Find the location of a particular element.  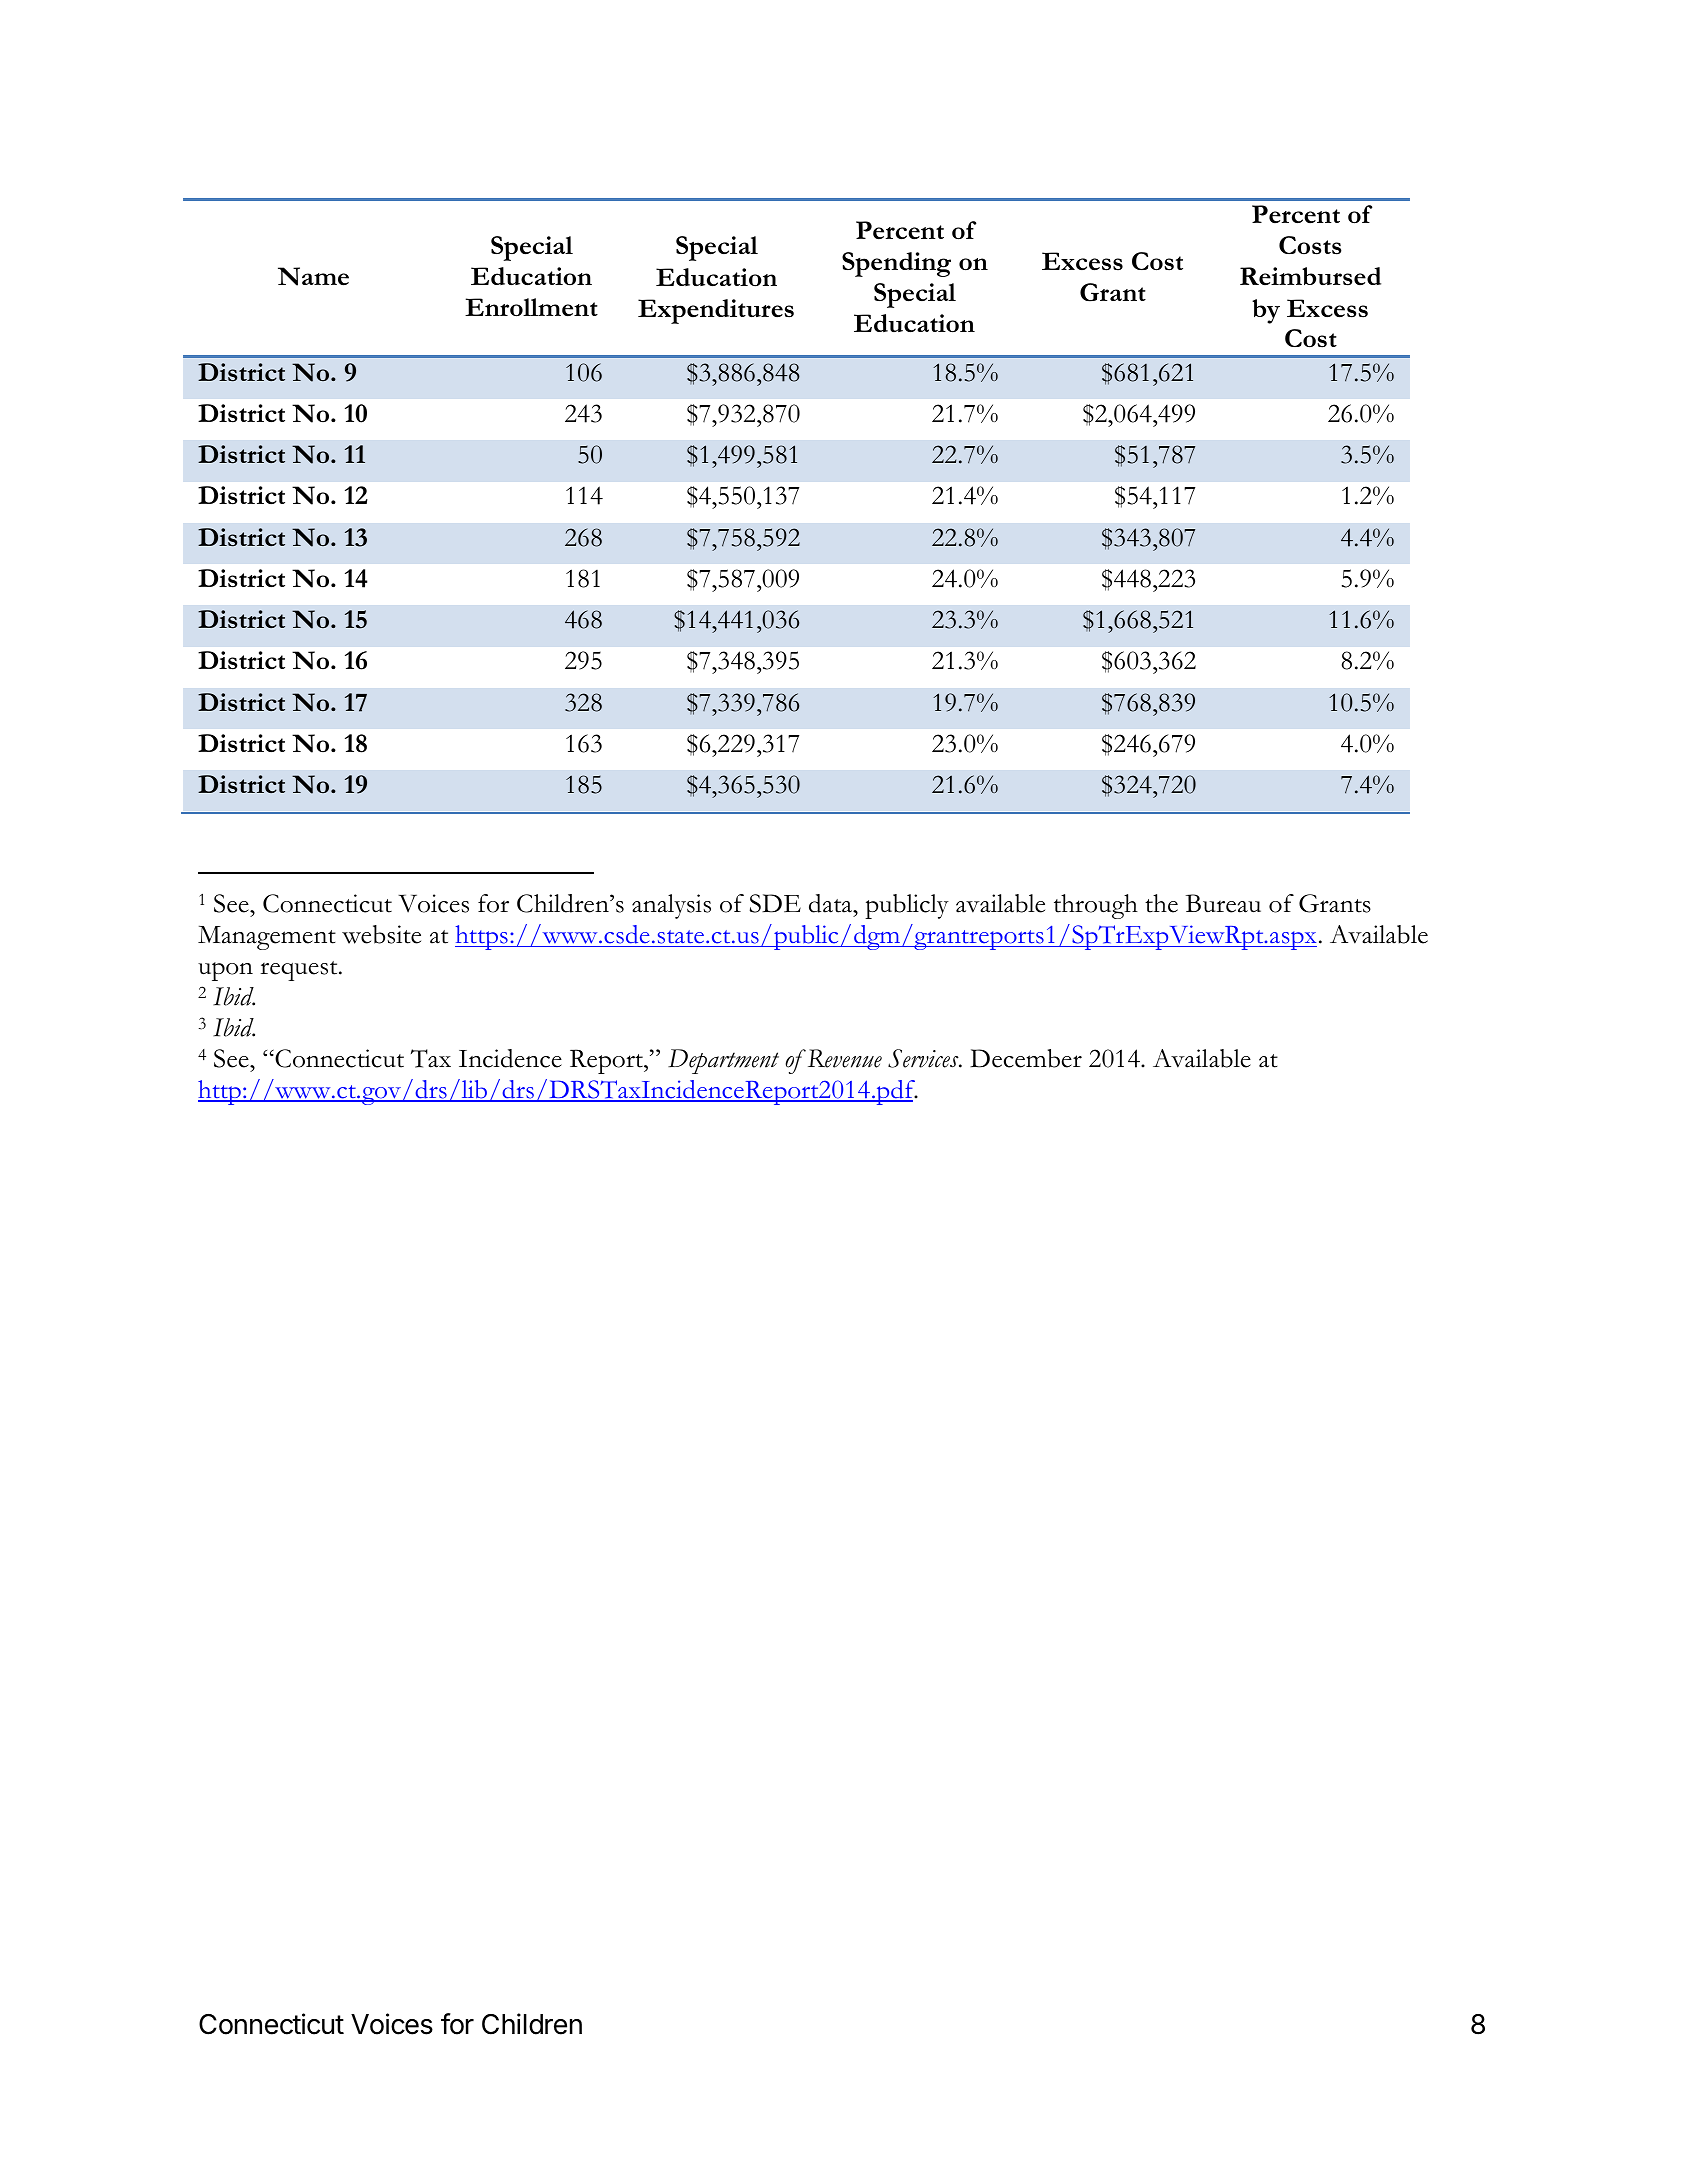

request is located at coordinates (300, 971).
